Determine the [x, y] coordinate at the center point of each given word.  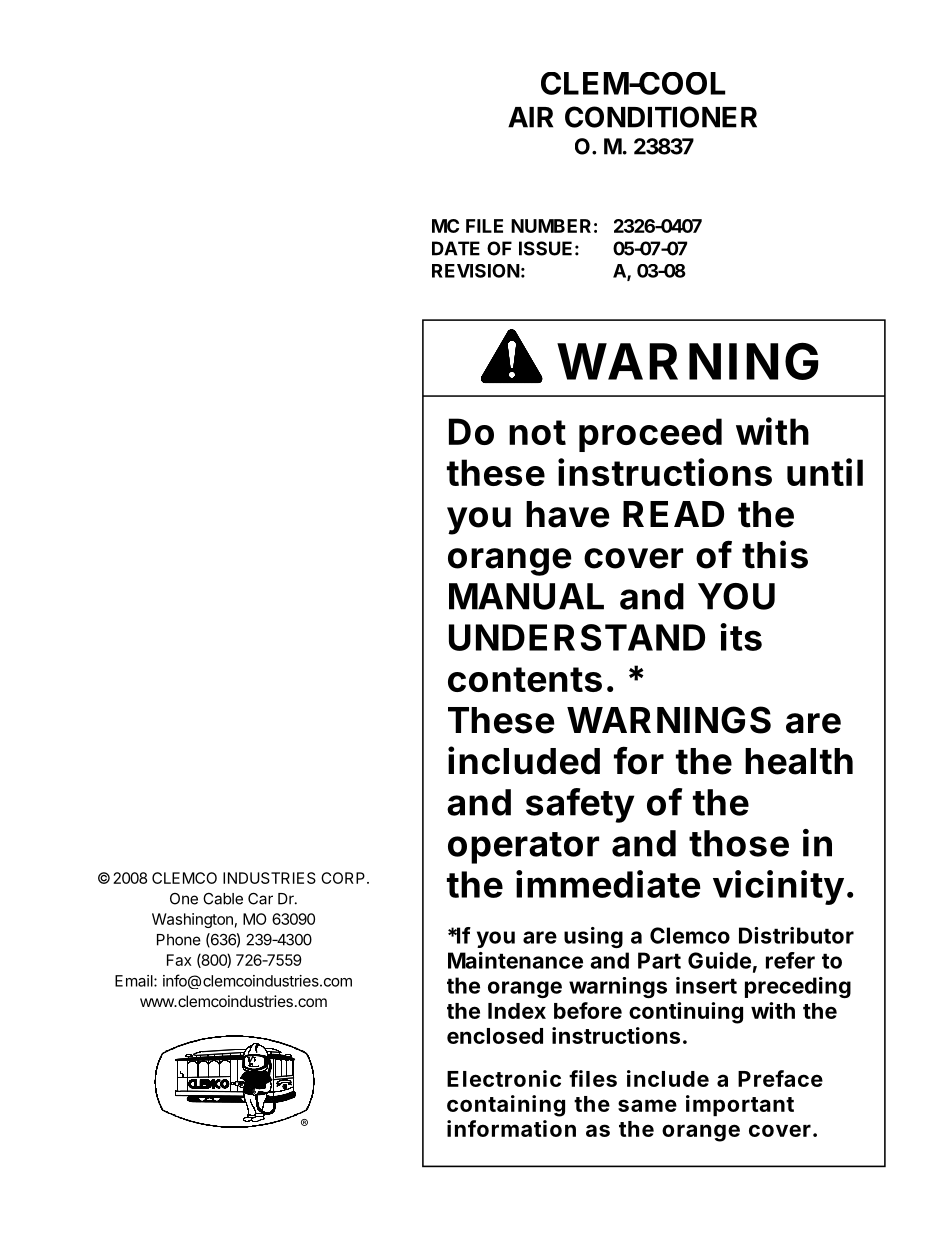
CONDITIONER [661, 117]
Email [135, 981]
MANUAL [526, 596]
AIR [530, 117]
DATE [456, 248]
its [741, 637]
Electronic [504, 1078]
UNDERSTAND [577, 637]
